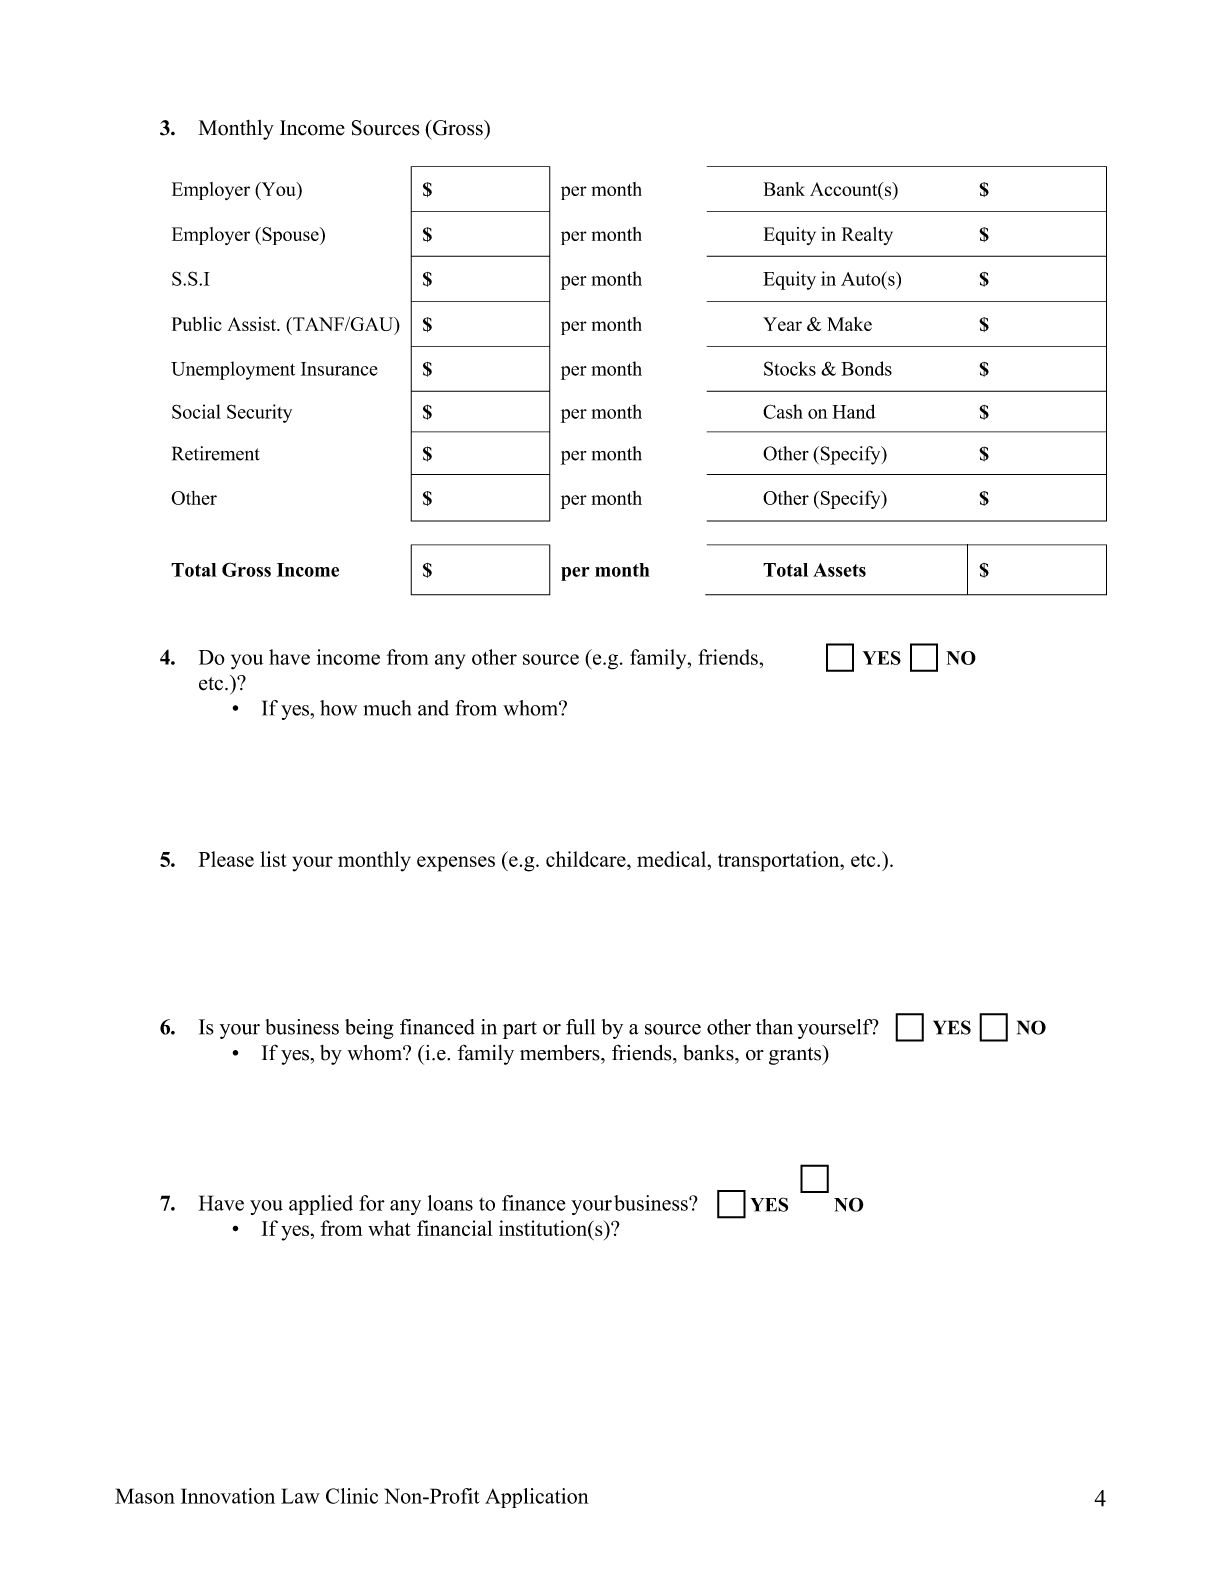  What do you see at coordinates (537, 1498) in the page?
I see `Application` at bounding box center [537, 1498].
